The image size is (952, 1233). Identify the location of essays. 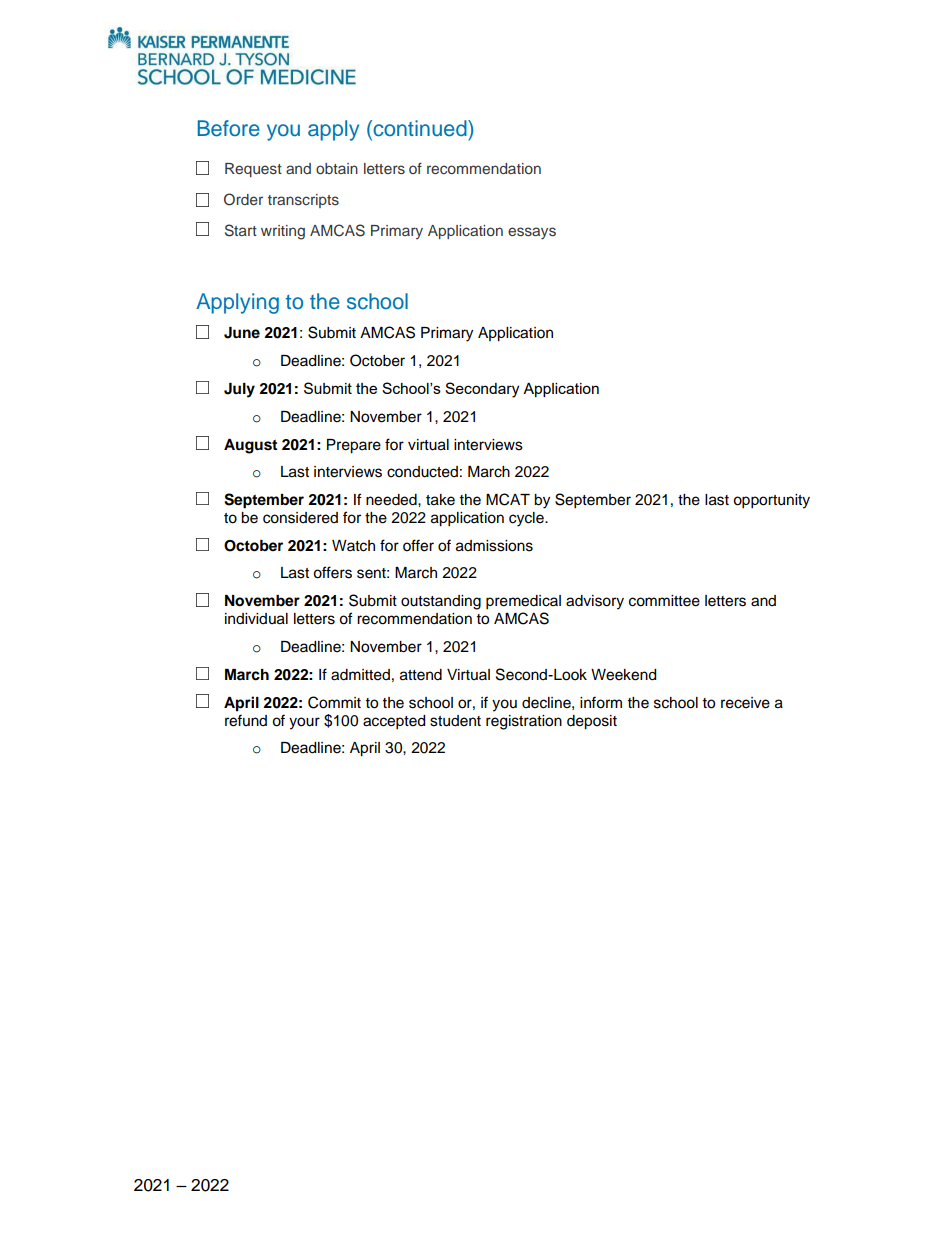
(532, 233).
